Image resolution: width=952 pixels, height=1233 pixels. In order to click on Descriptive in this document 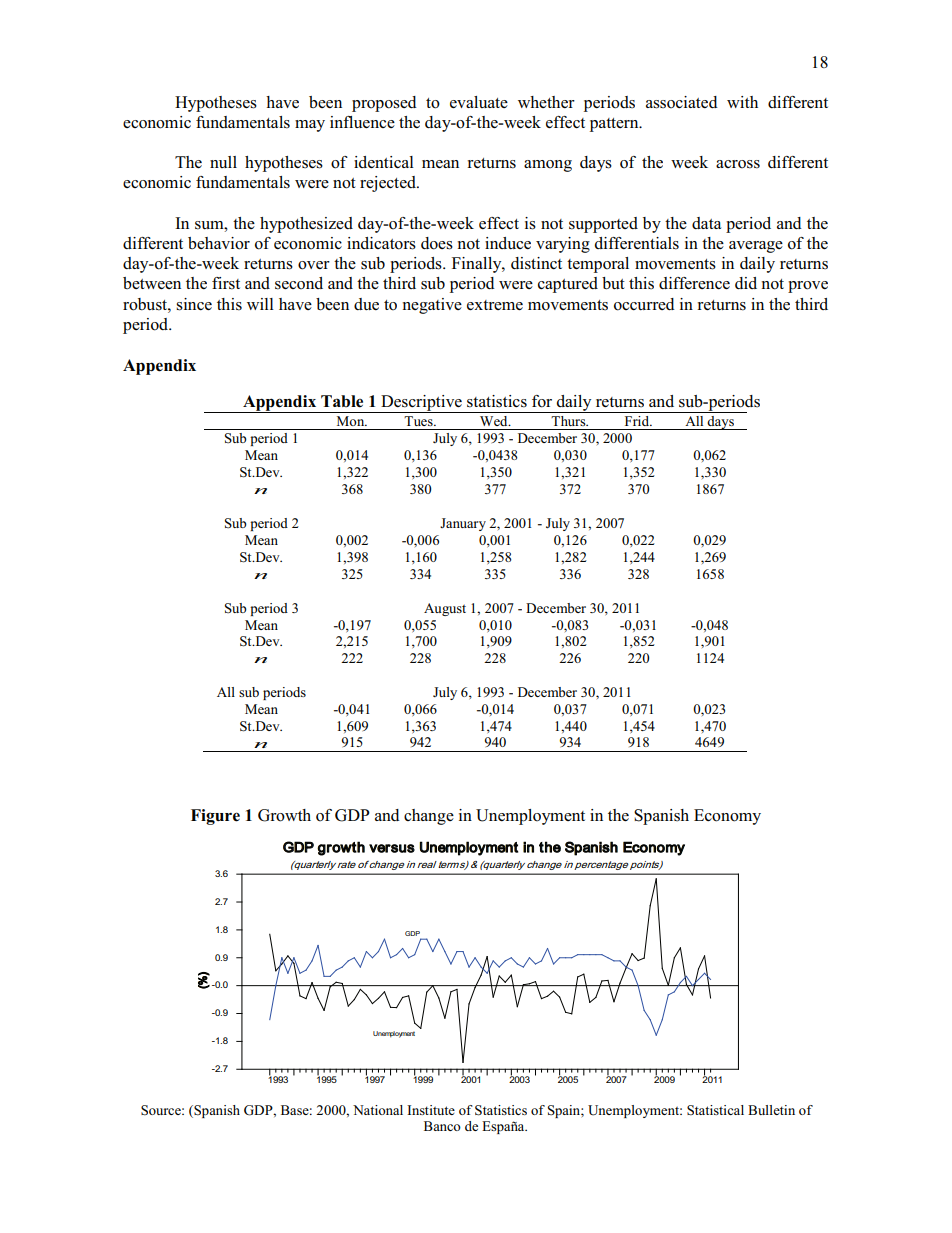, I will do `click(421, 404)`.
